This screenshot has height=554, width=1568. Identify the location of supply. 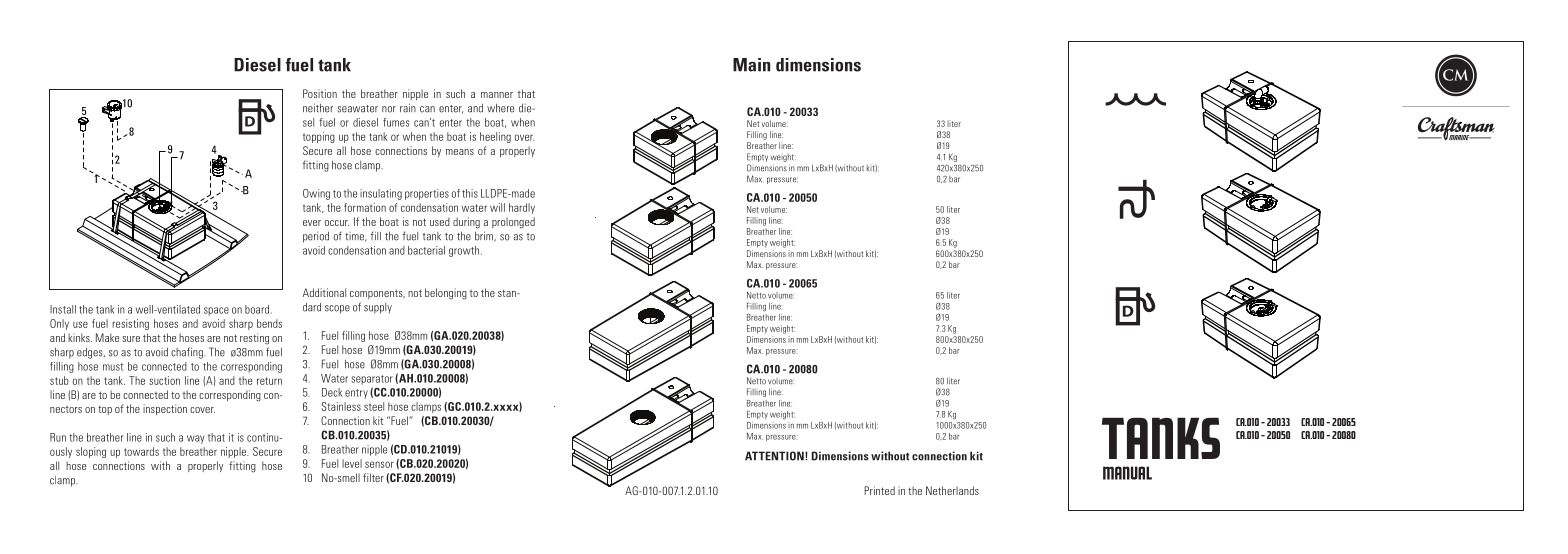
(378, 308).
